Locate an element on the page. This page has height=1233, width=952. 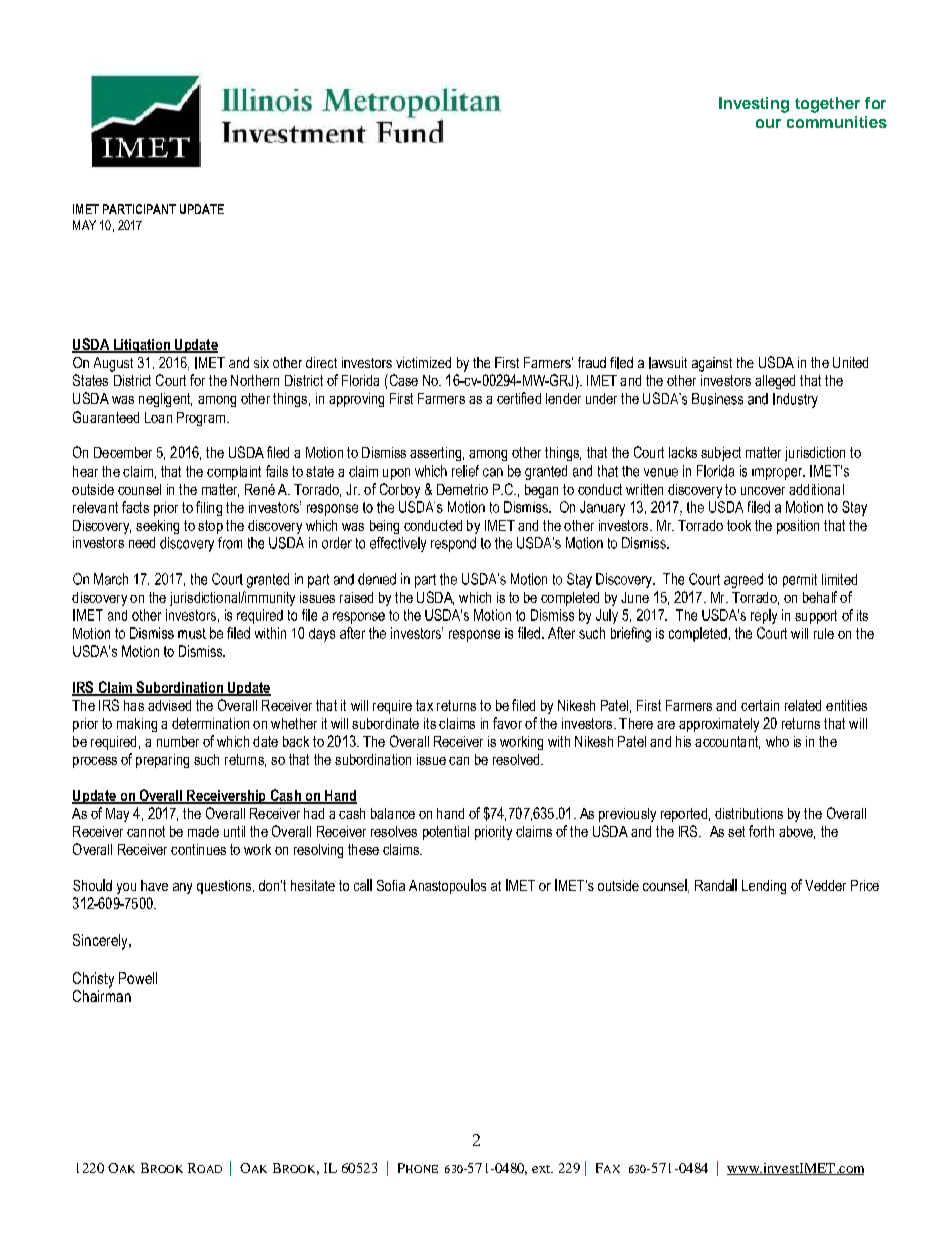
completed is located at coordinates (570, 599).
